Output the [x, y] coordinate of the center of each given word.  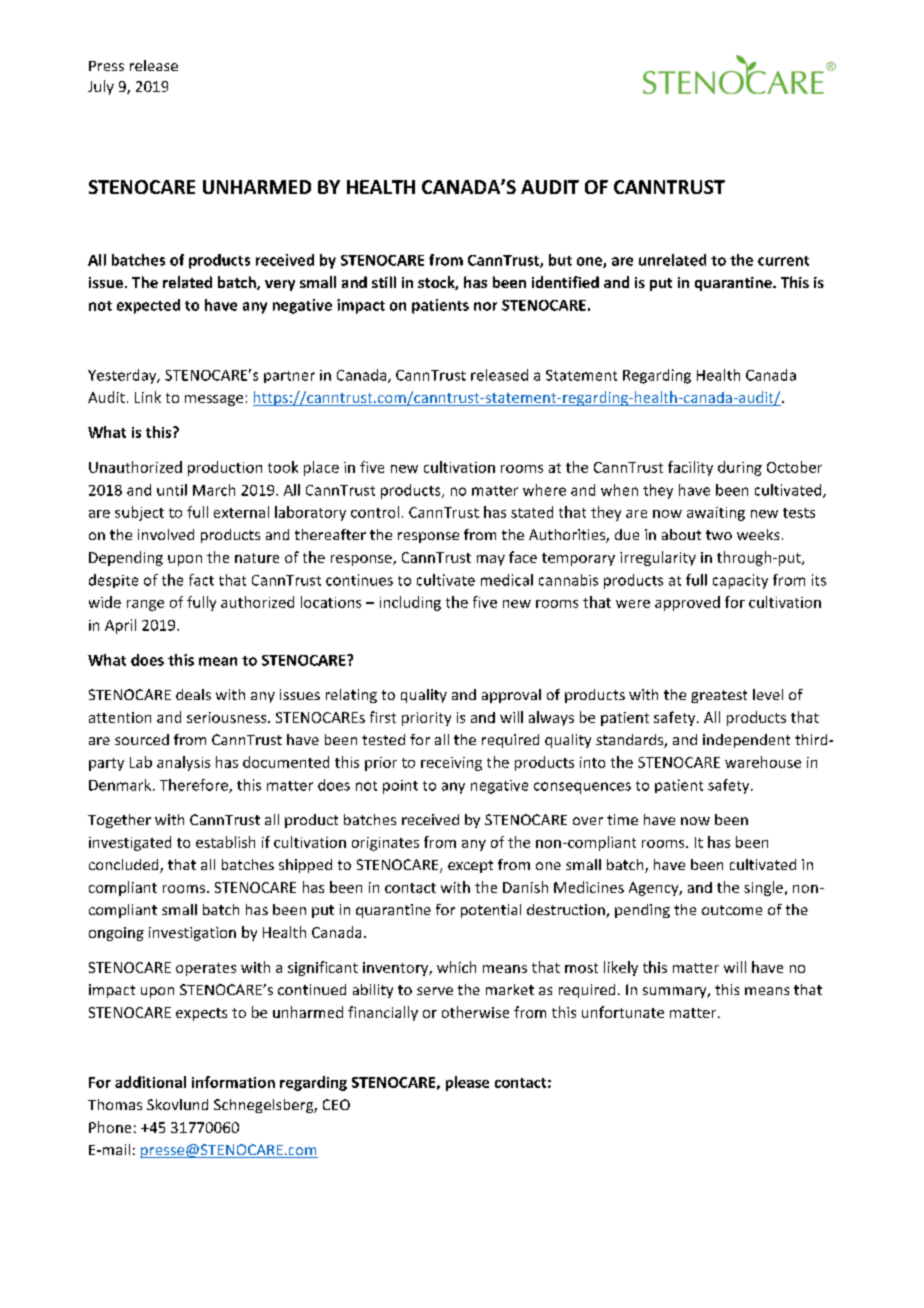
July [101, 87]
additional [150, 1082]
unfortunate [623, 1012]
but [560, 260]
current [783, 261]
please [467, 1083]
